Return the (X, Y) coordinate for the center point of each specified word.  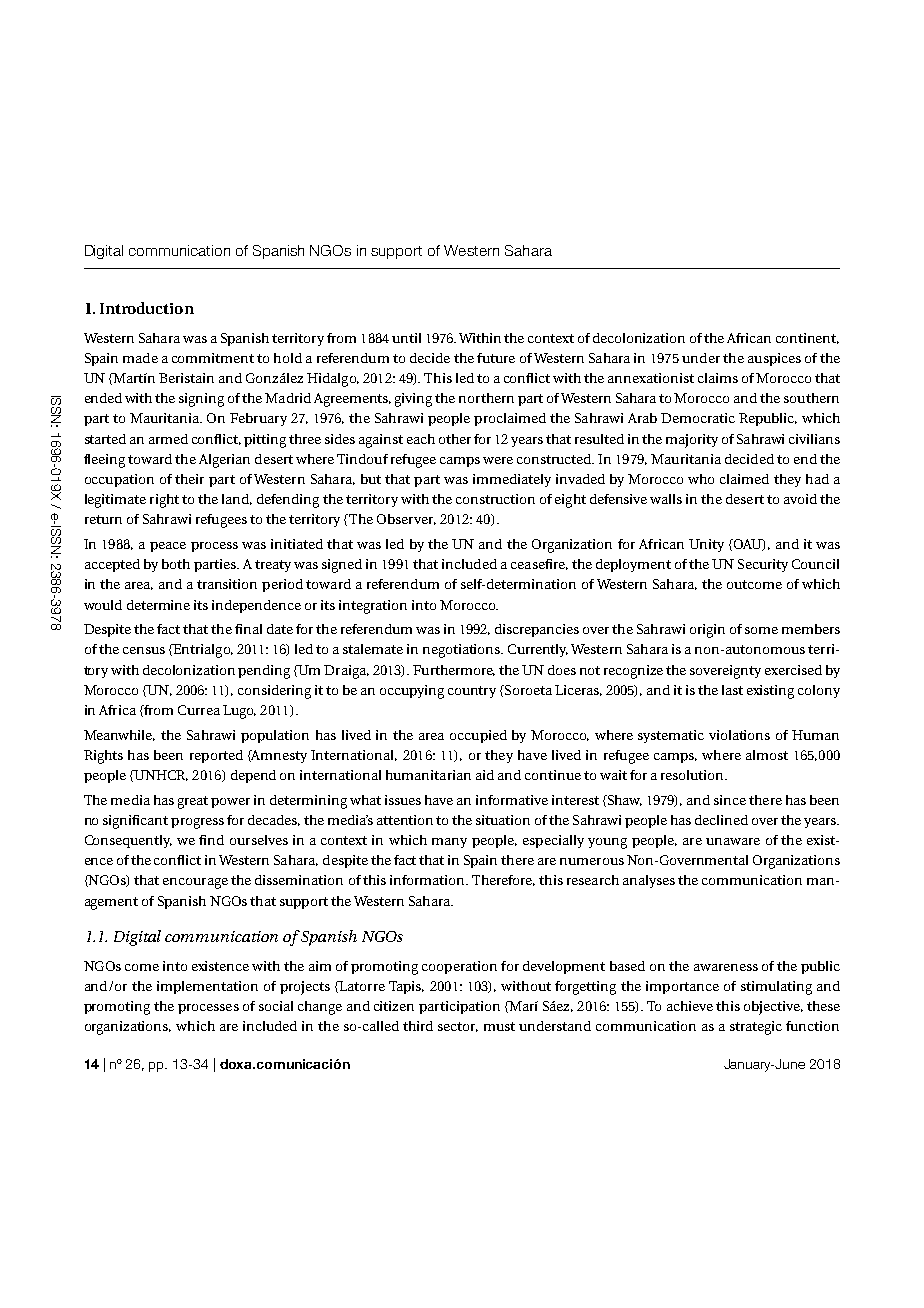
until (406, 338)
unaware (733, 841)
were (498, 460)
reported (216, 756)
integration (373, 607)
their (189, 479)
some (761, 630)
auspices (774, 359)
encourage (195, 883)
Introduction (147, 308)
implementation (207, 987)
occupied (478, 736)
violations (739, 735)
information (429, 880)
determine (158, 605)
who (701, 479)
